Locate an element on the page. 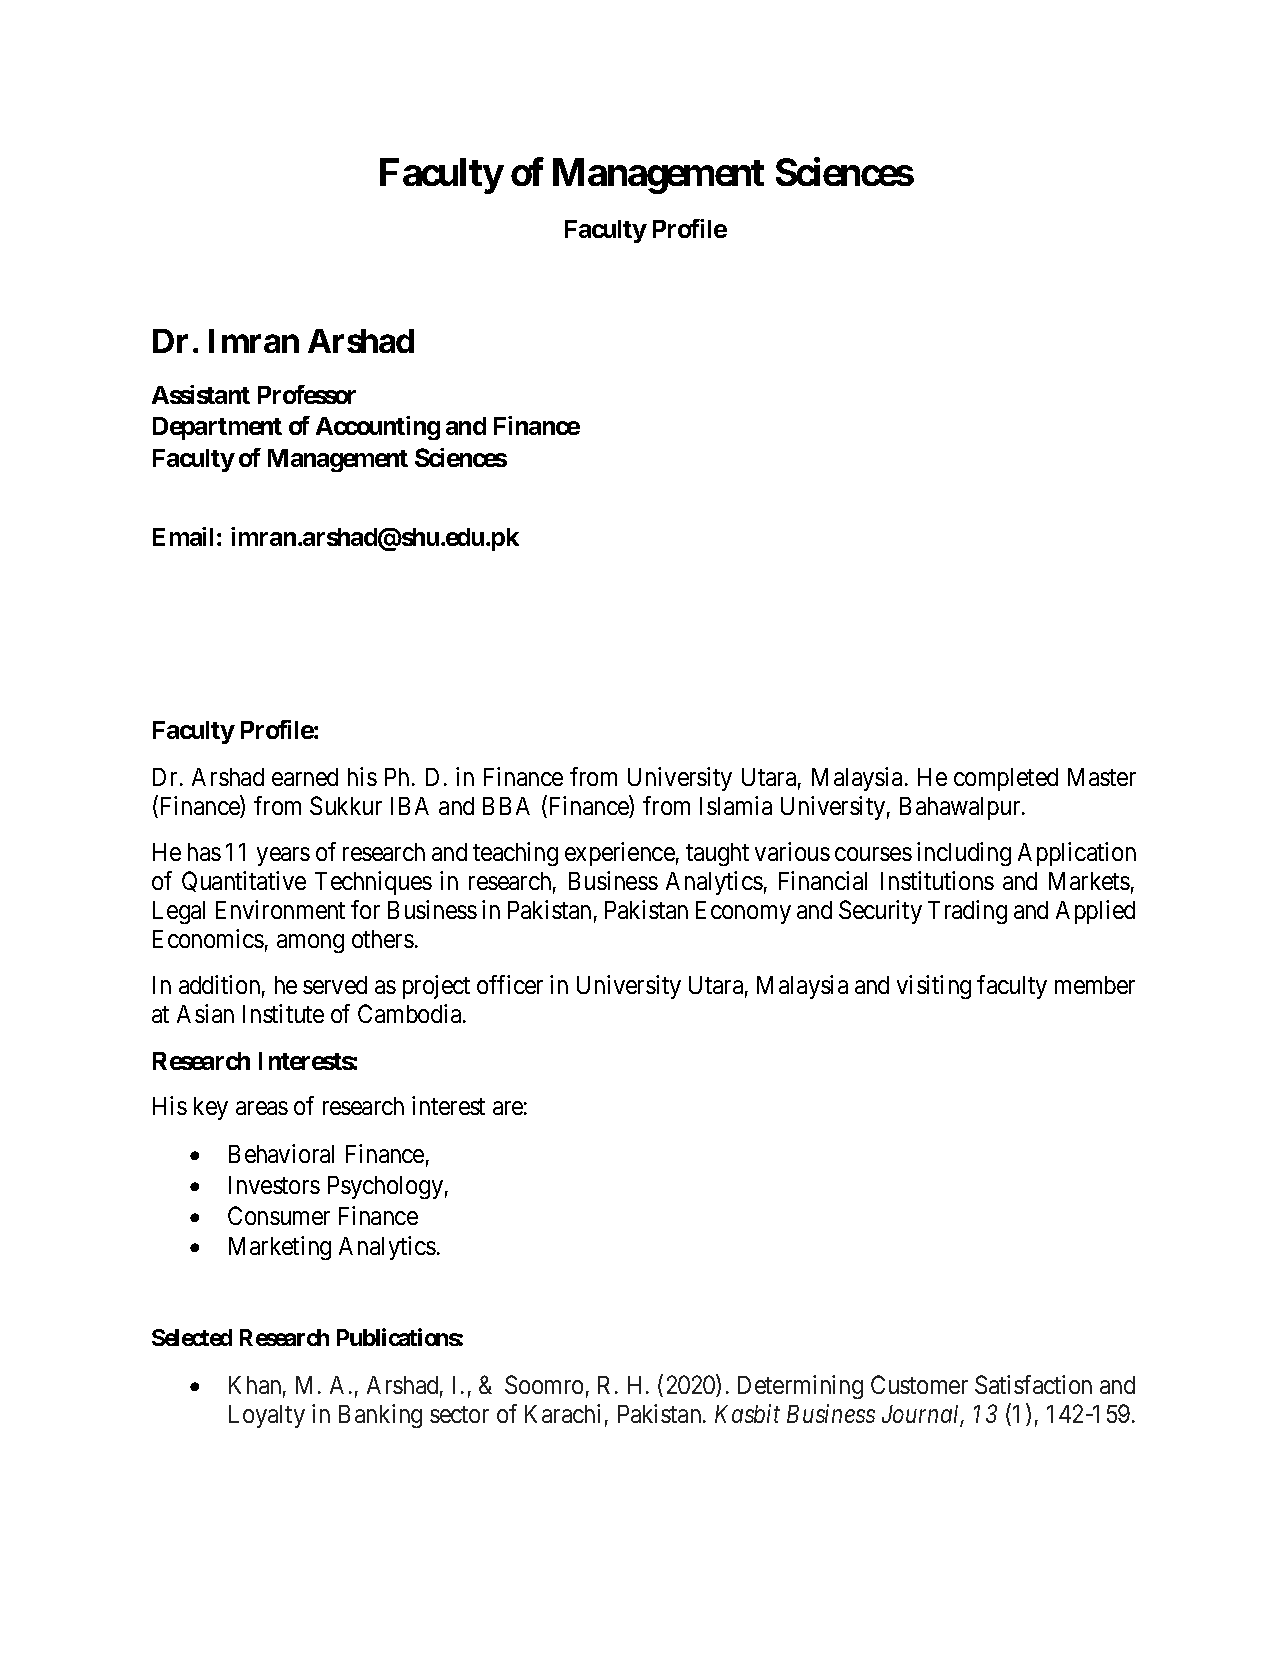 This page has height=1667, width=1288. BBA is located at coordinates (506, 806).
